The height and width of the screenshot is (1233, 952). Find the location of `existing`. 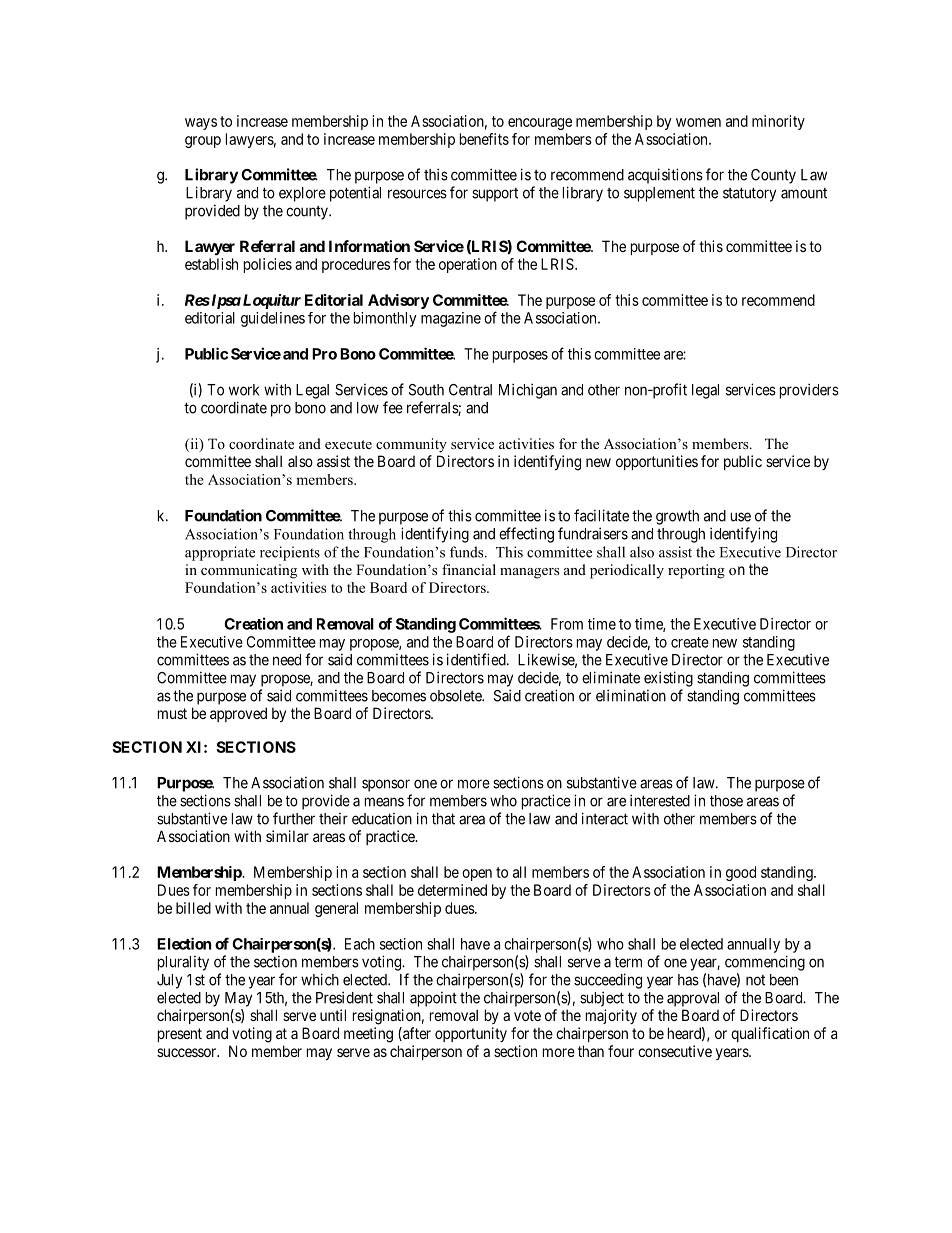

existing is located at coordinates (668, 679).
